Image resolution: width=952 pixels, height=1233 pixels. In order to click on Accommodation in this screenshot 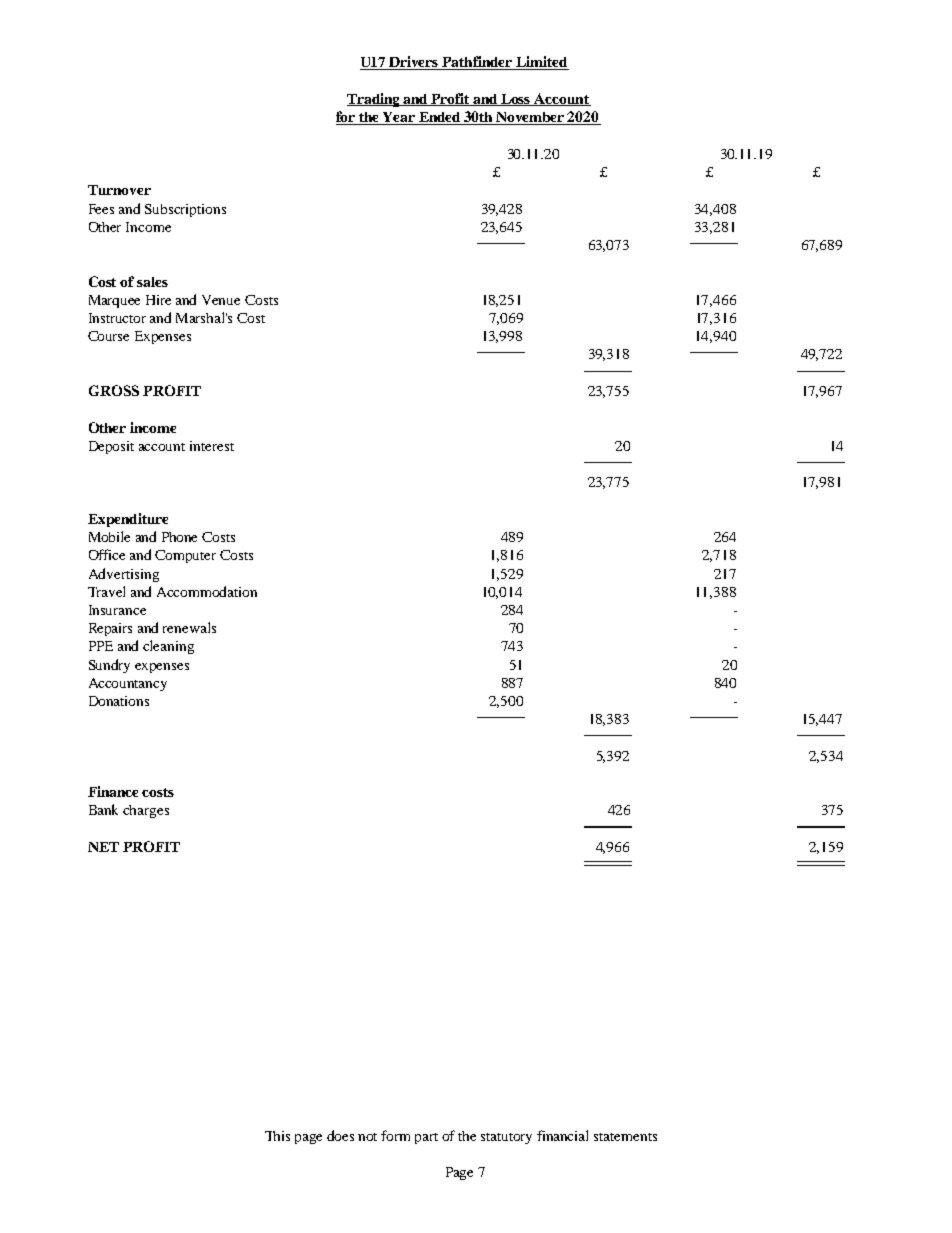, I will do `click(207, 591)`.
